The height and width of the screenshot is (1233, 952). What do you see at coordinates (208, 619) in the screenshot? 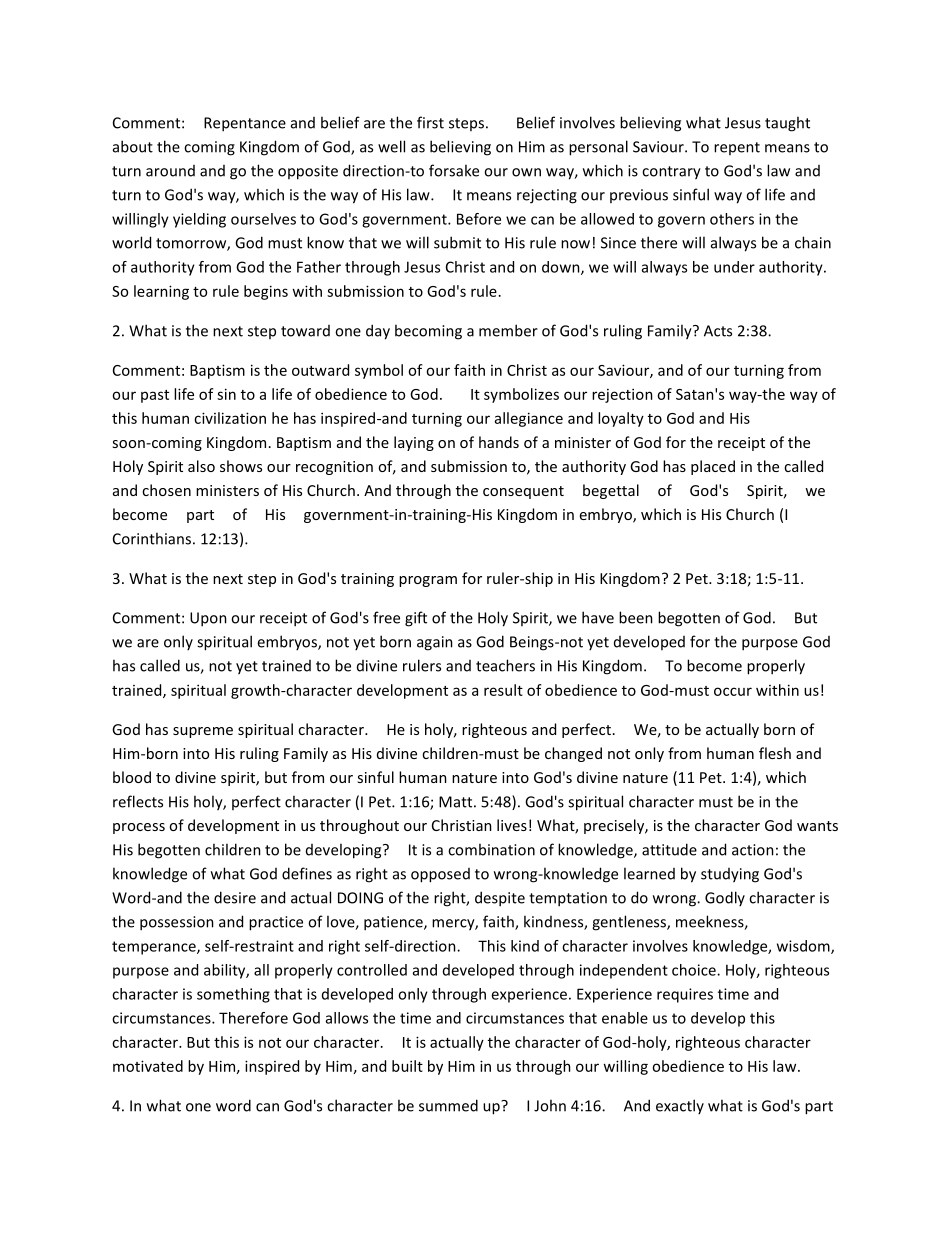
I see `Upon` at bounding box center [208, 619].
